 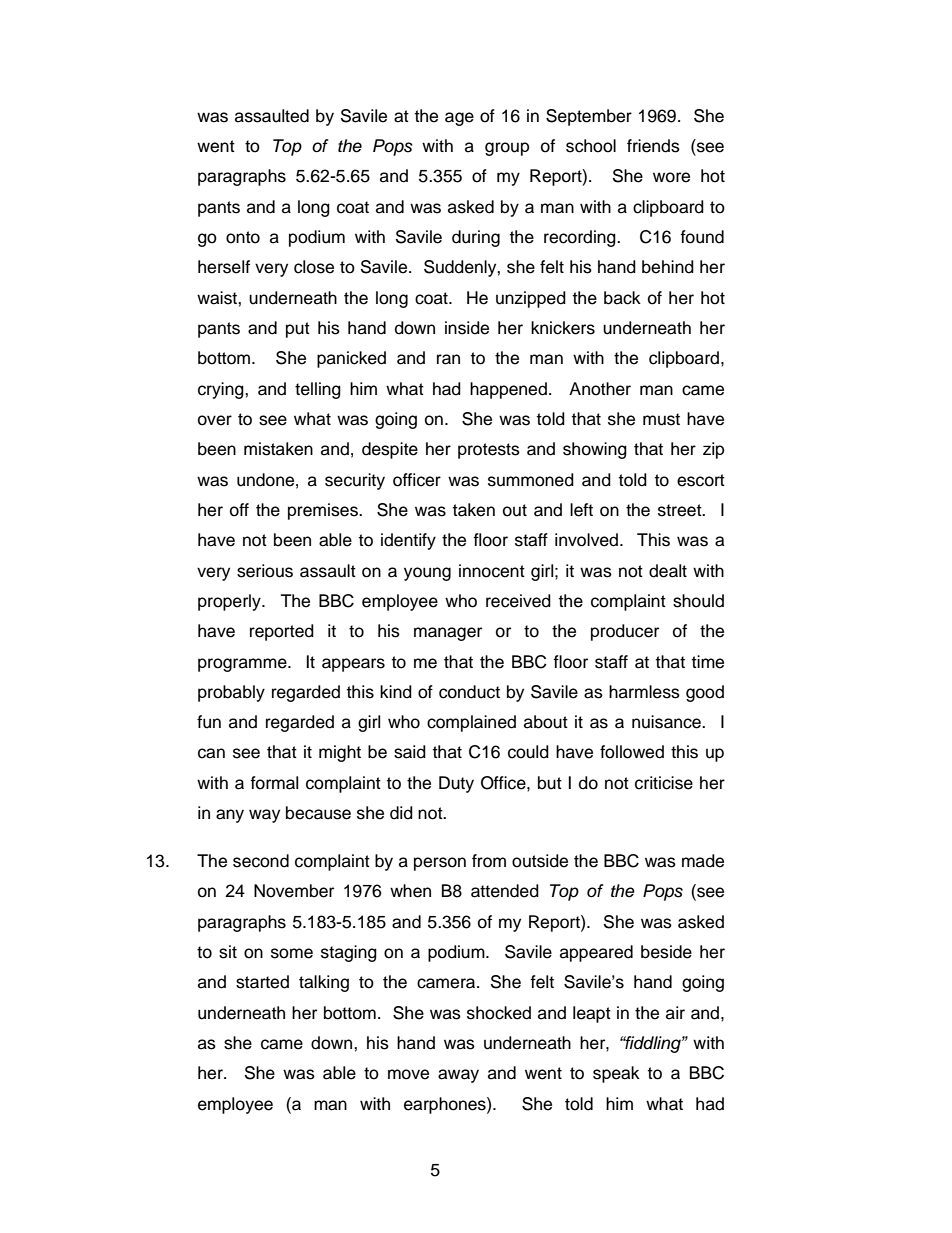 What do you see at coordinates (653, 146) in the document?
I see `friends` at bounding box center [653, 146].
